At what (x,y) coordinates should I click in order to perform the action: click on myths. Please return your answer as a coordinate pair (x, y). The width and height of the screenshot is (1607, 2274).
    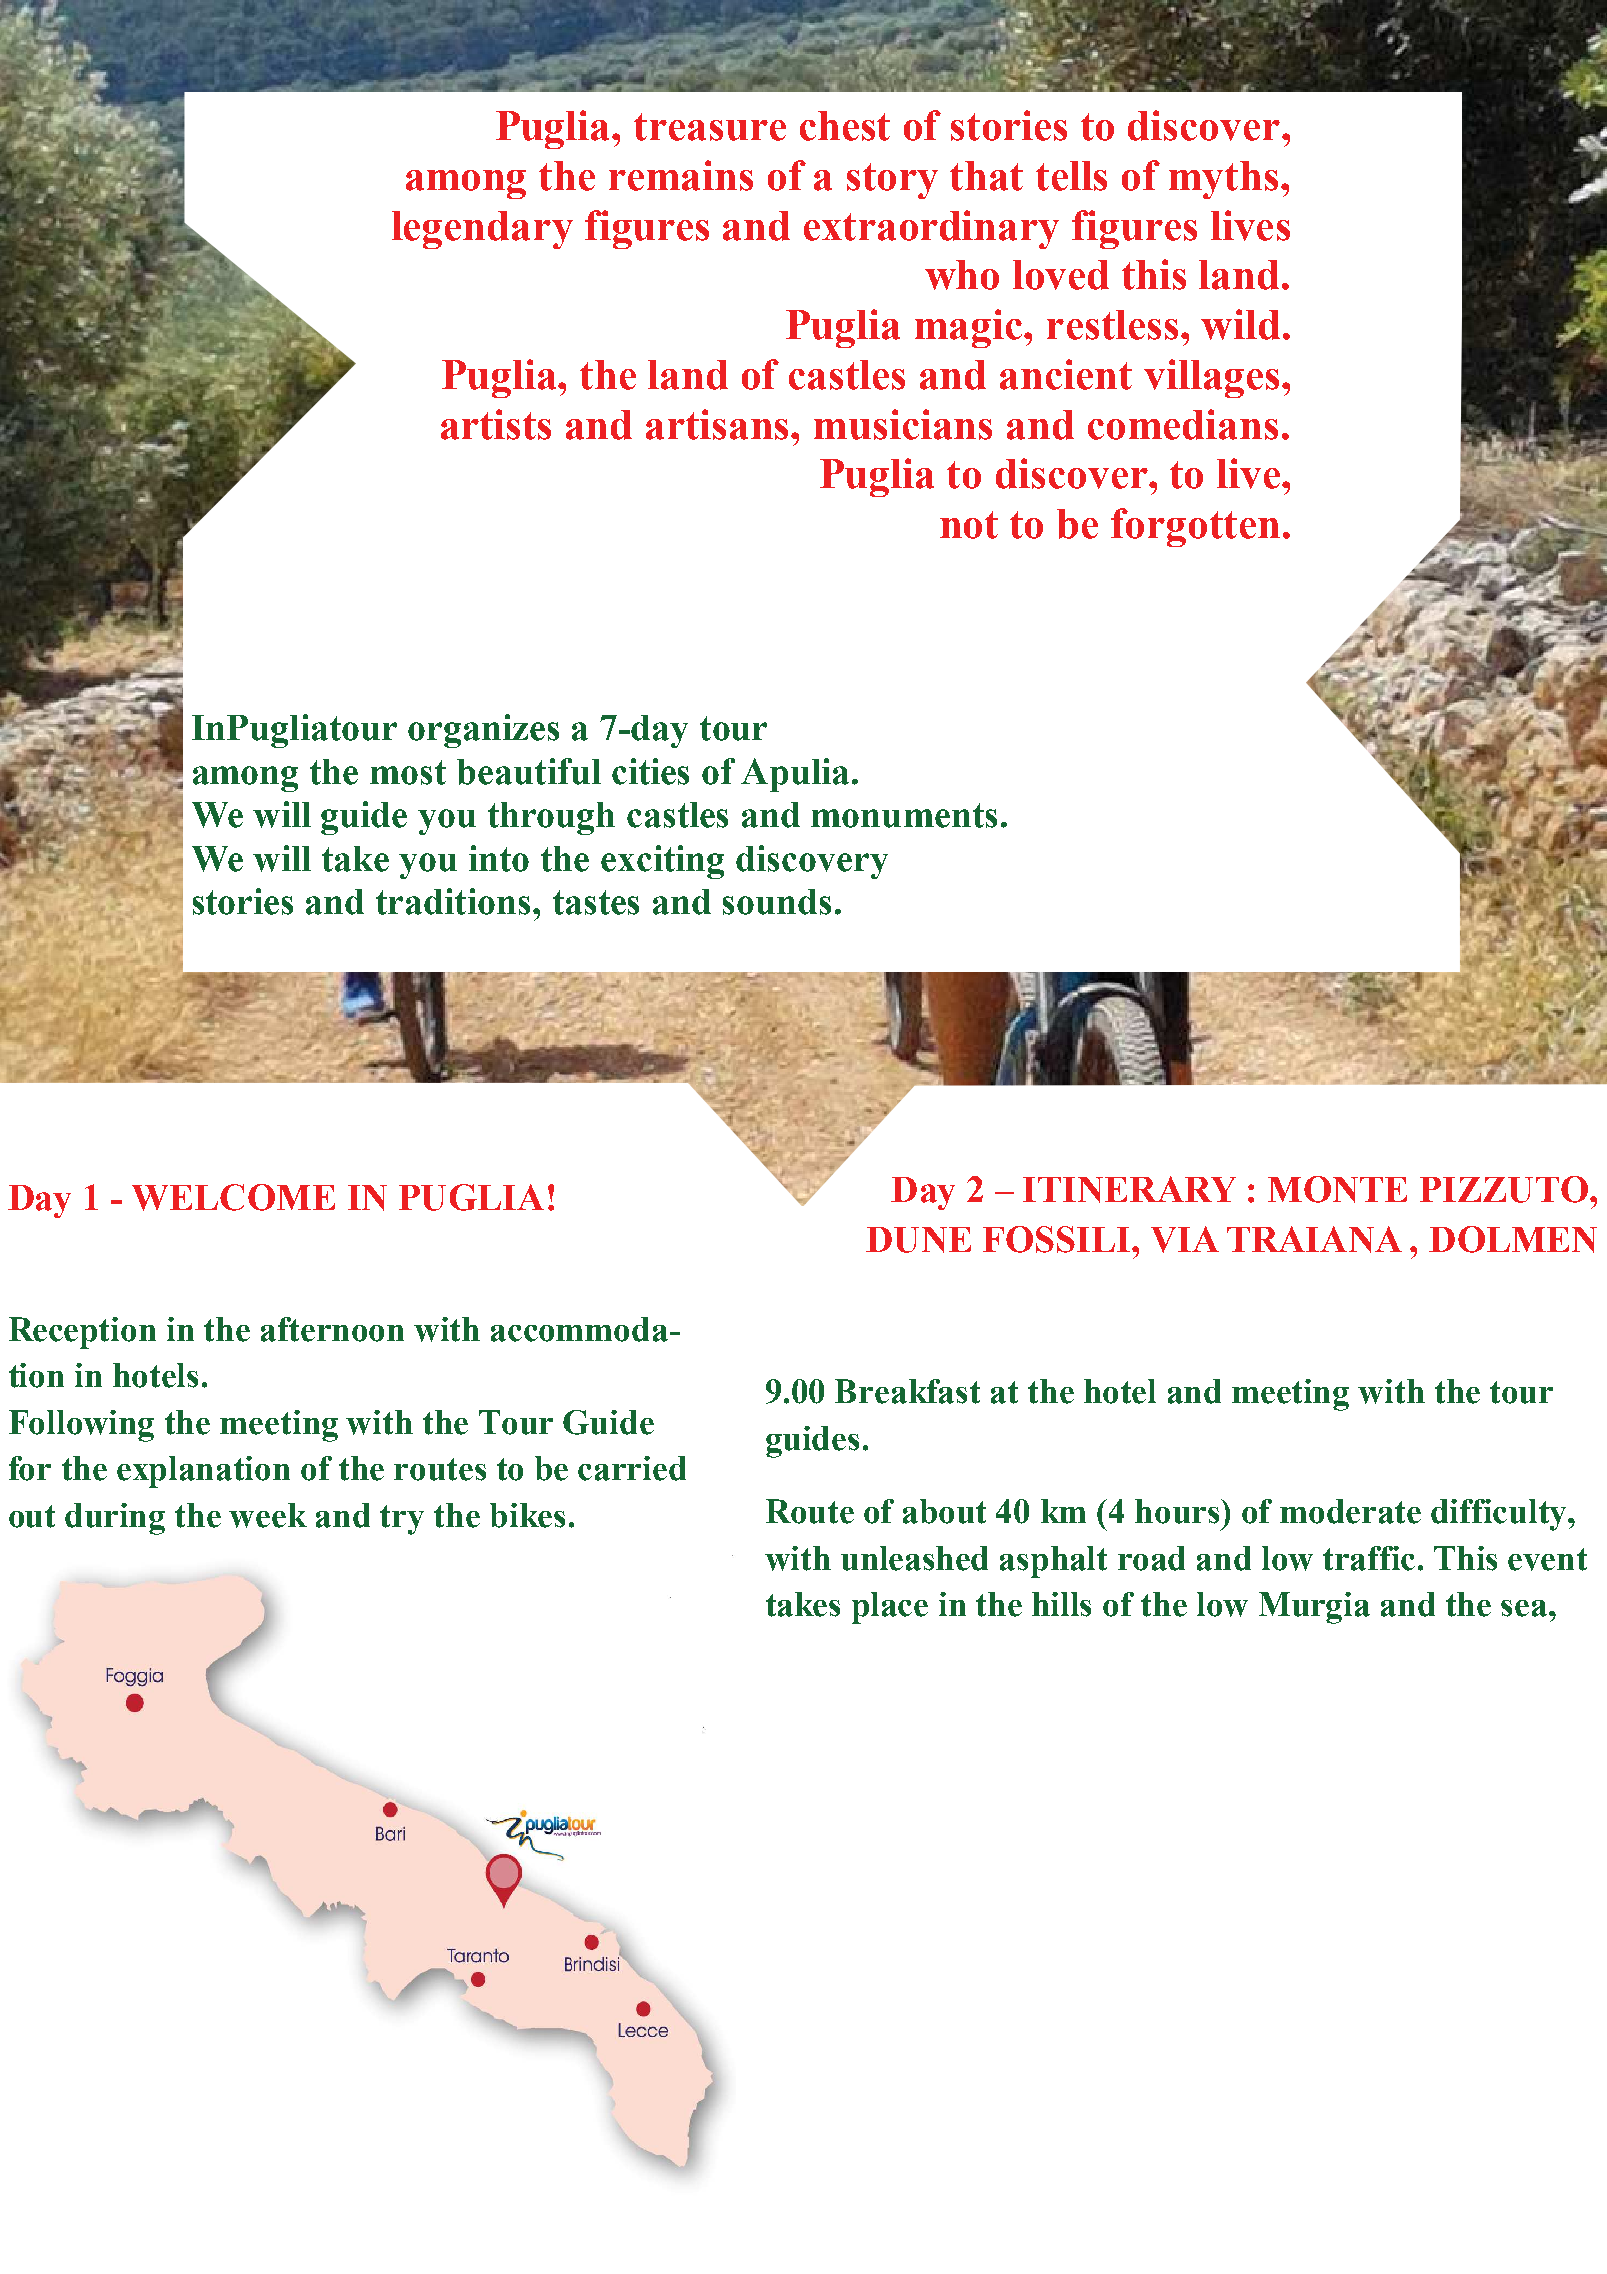
    Looking at the image, I should click on (1223, 180).
